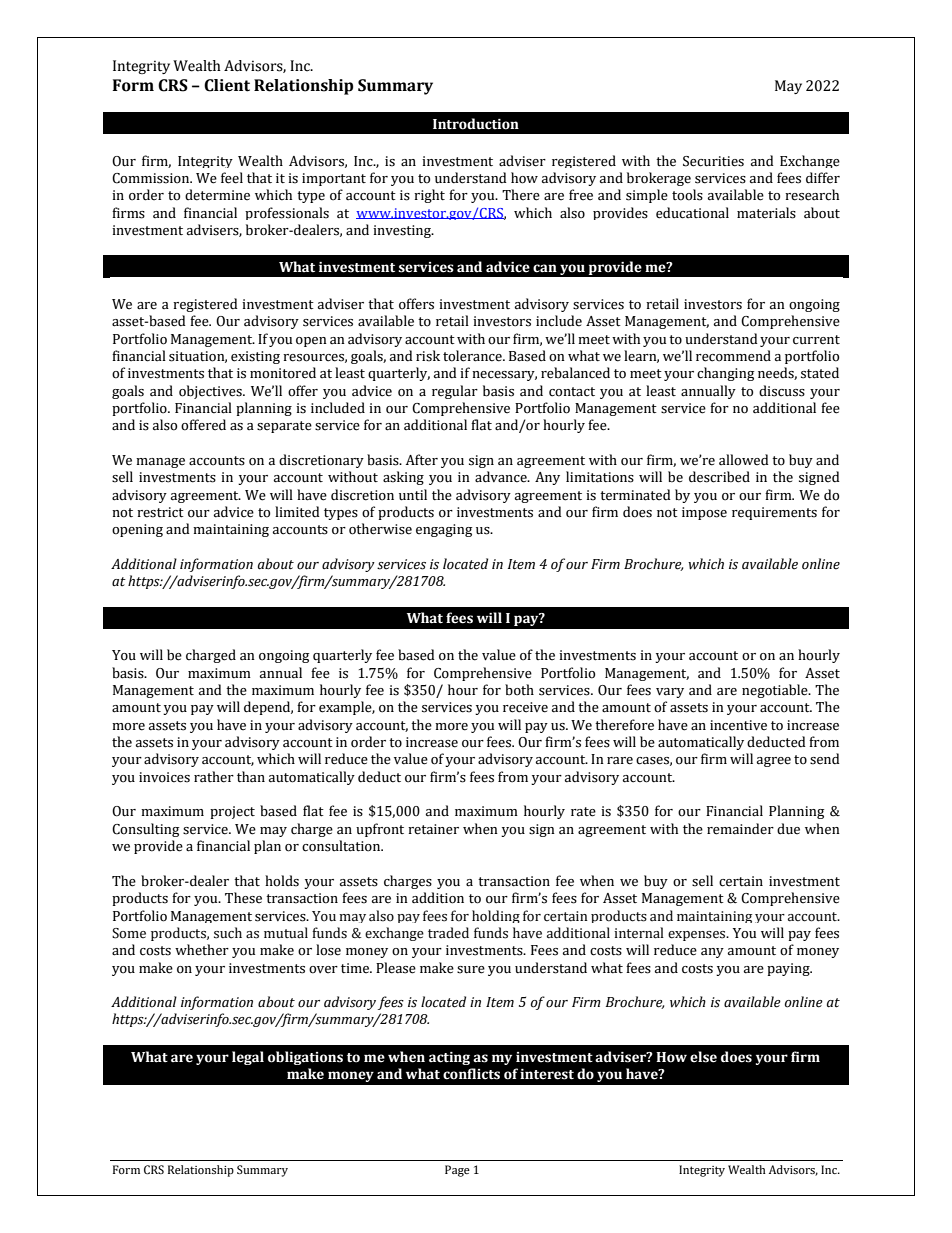 This document has height=1233, width=952. What do you see at coordinates (473, 356) in the document?
I see `tolerance` at bounding box center [473, 356].
